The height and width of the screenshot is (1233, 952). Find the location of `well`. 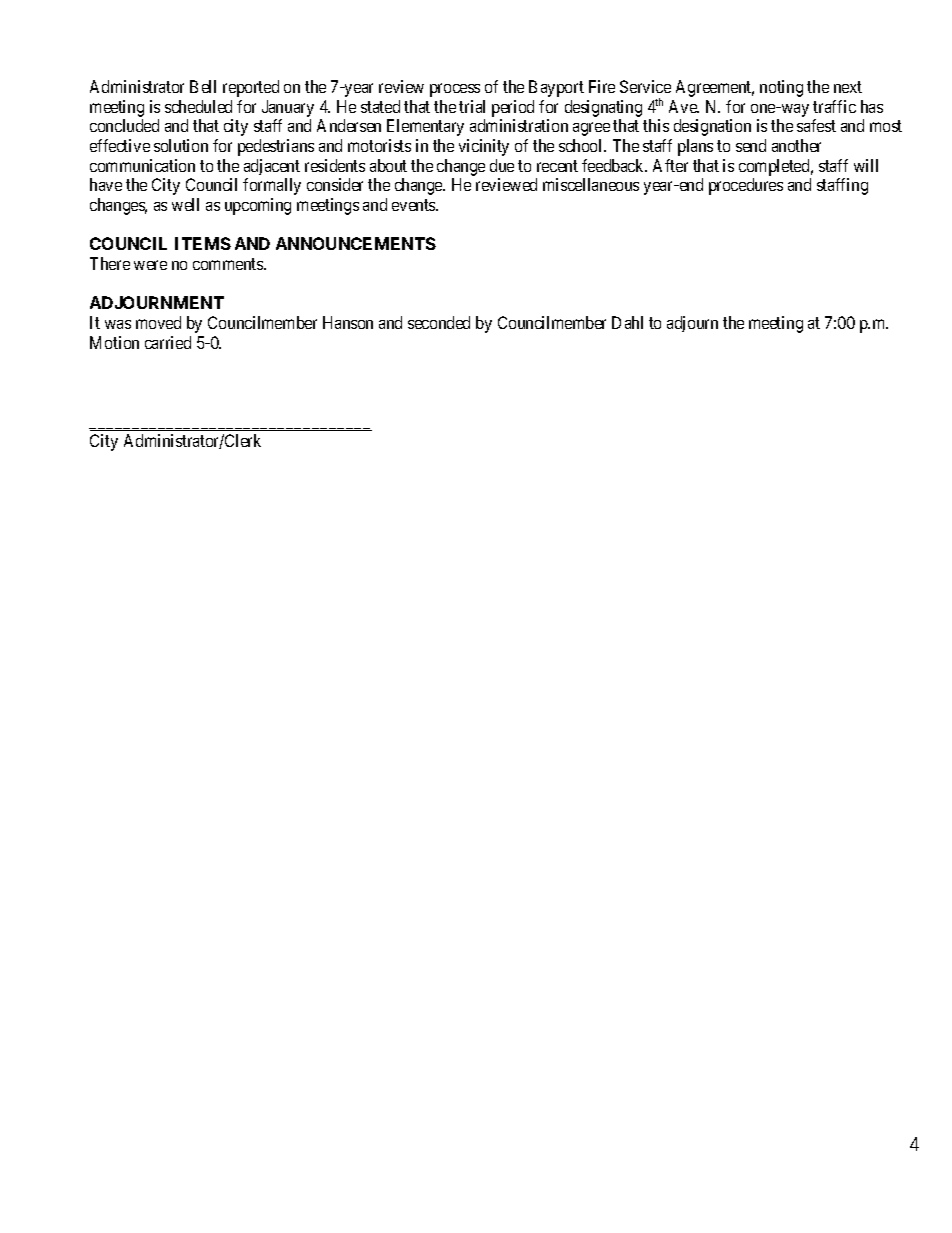

well is located at coordinates (185, 204).
